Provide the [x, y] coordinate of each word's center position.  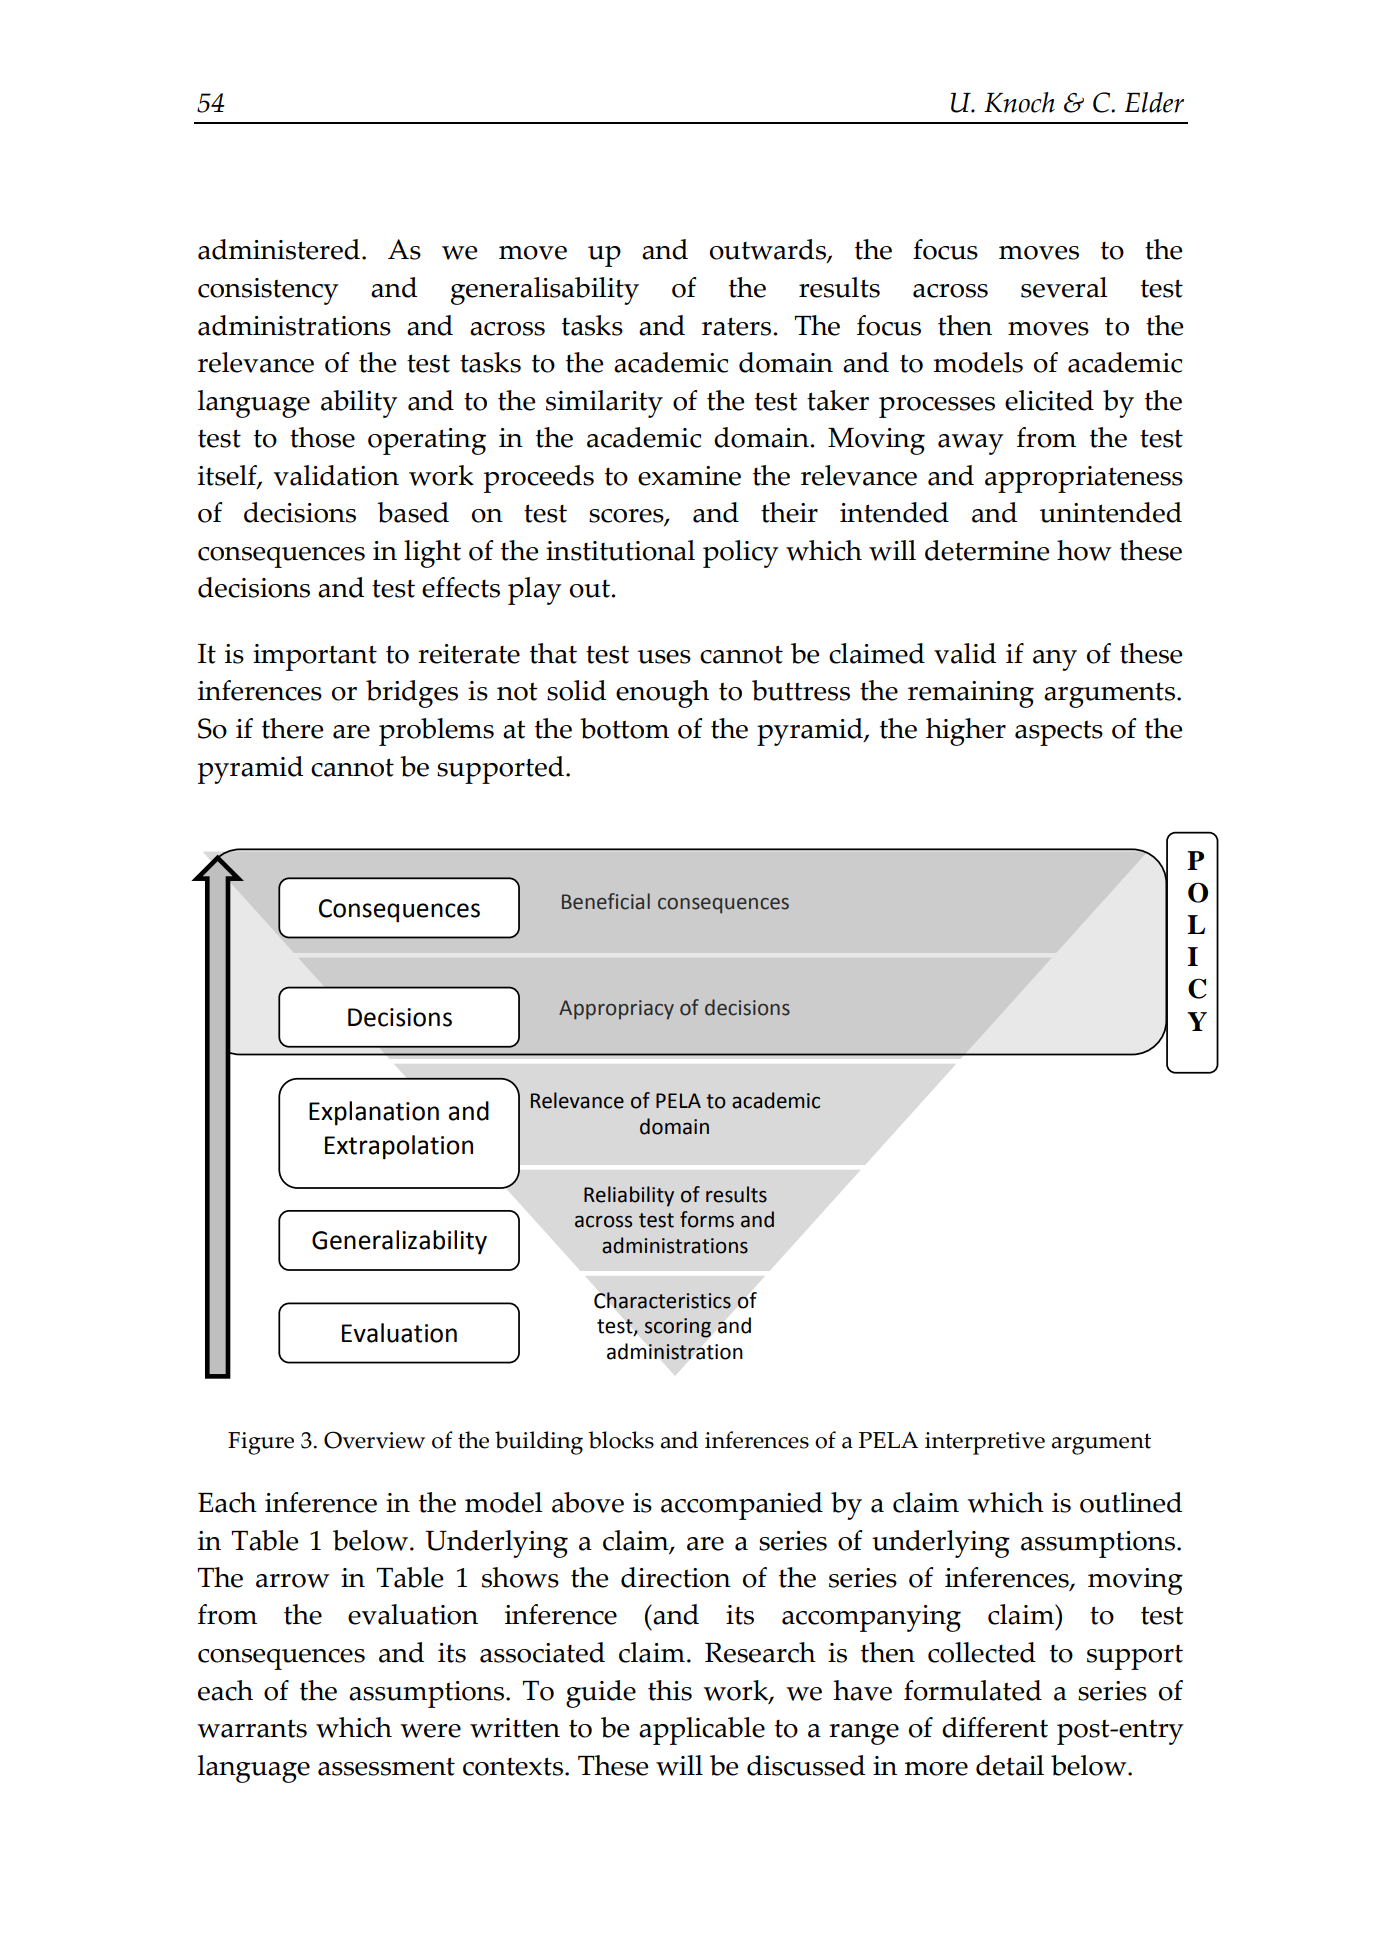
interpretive [985, 1443]
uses [664, 657]
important [315, 657]
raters [736, 326]
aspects [1059, 733]
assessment [386, 1766]
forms [707, 1219]
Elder [1154, 102]
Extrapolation [399, 1147]
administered [279, 249]
